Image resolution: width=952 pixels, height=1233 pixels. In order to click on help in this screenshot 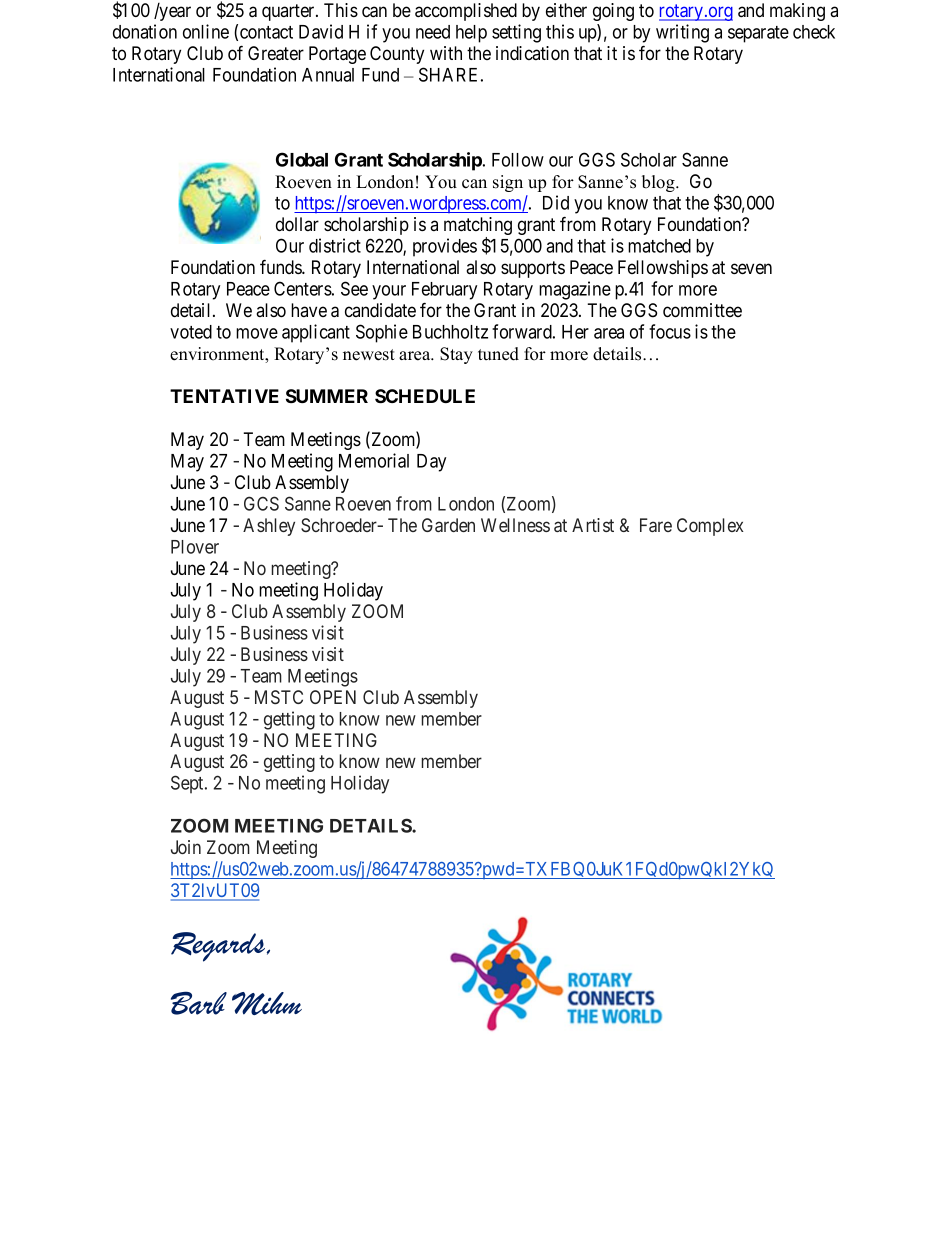, I will do `click(471, 34)`.
